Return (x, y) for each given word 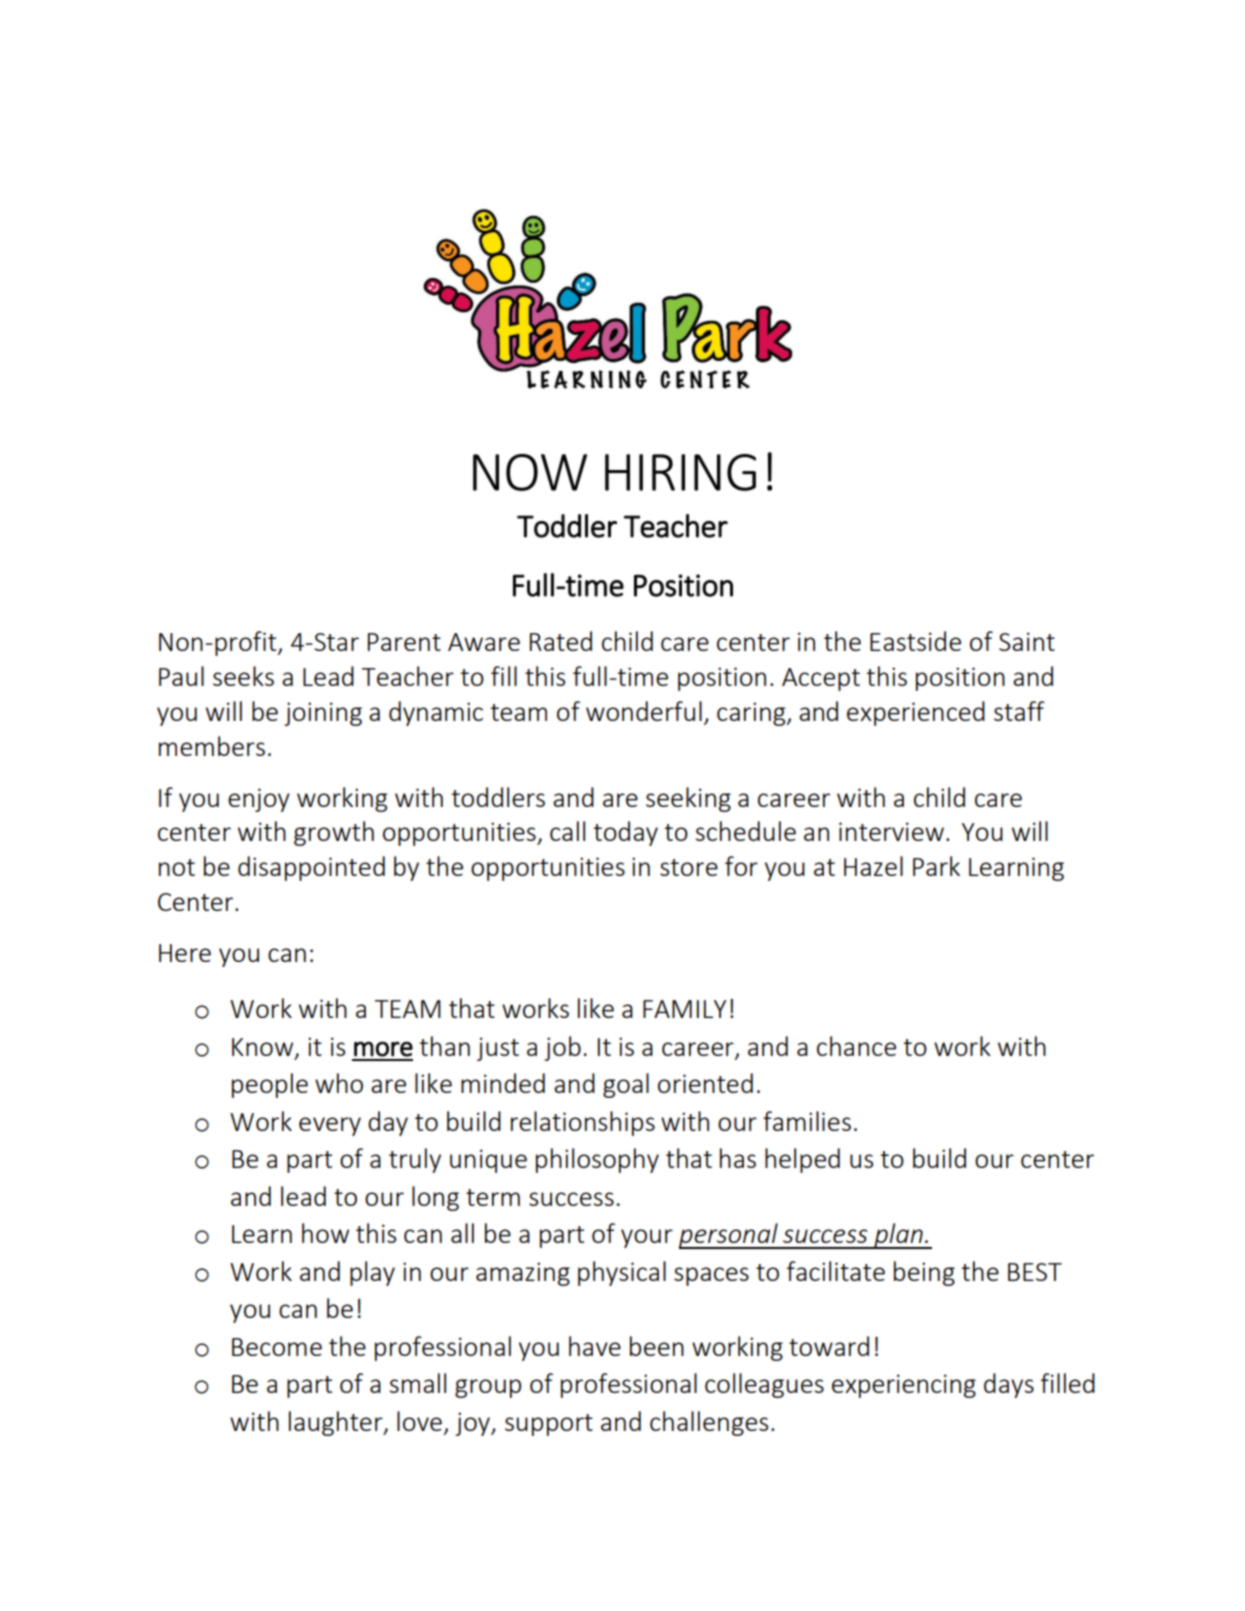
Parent (404, 642)
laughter (337, 1423)
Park (936, 866)
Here (185, 953)
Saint (1027, 641)
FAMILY (684, 1009)
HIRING (680, 472)
